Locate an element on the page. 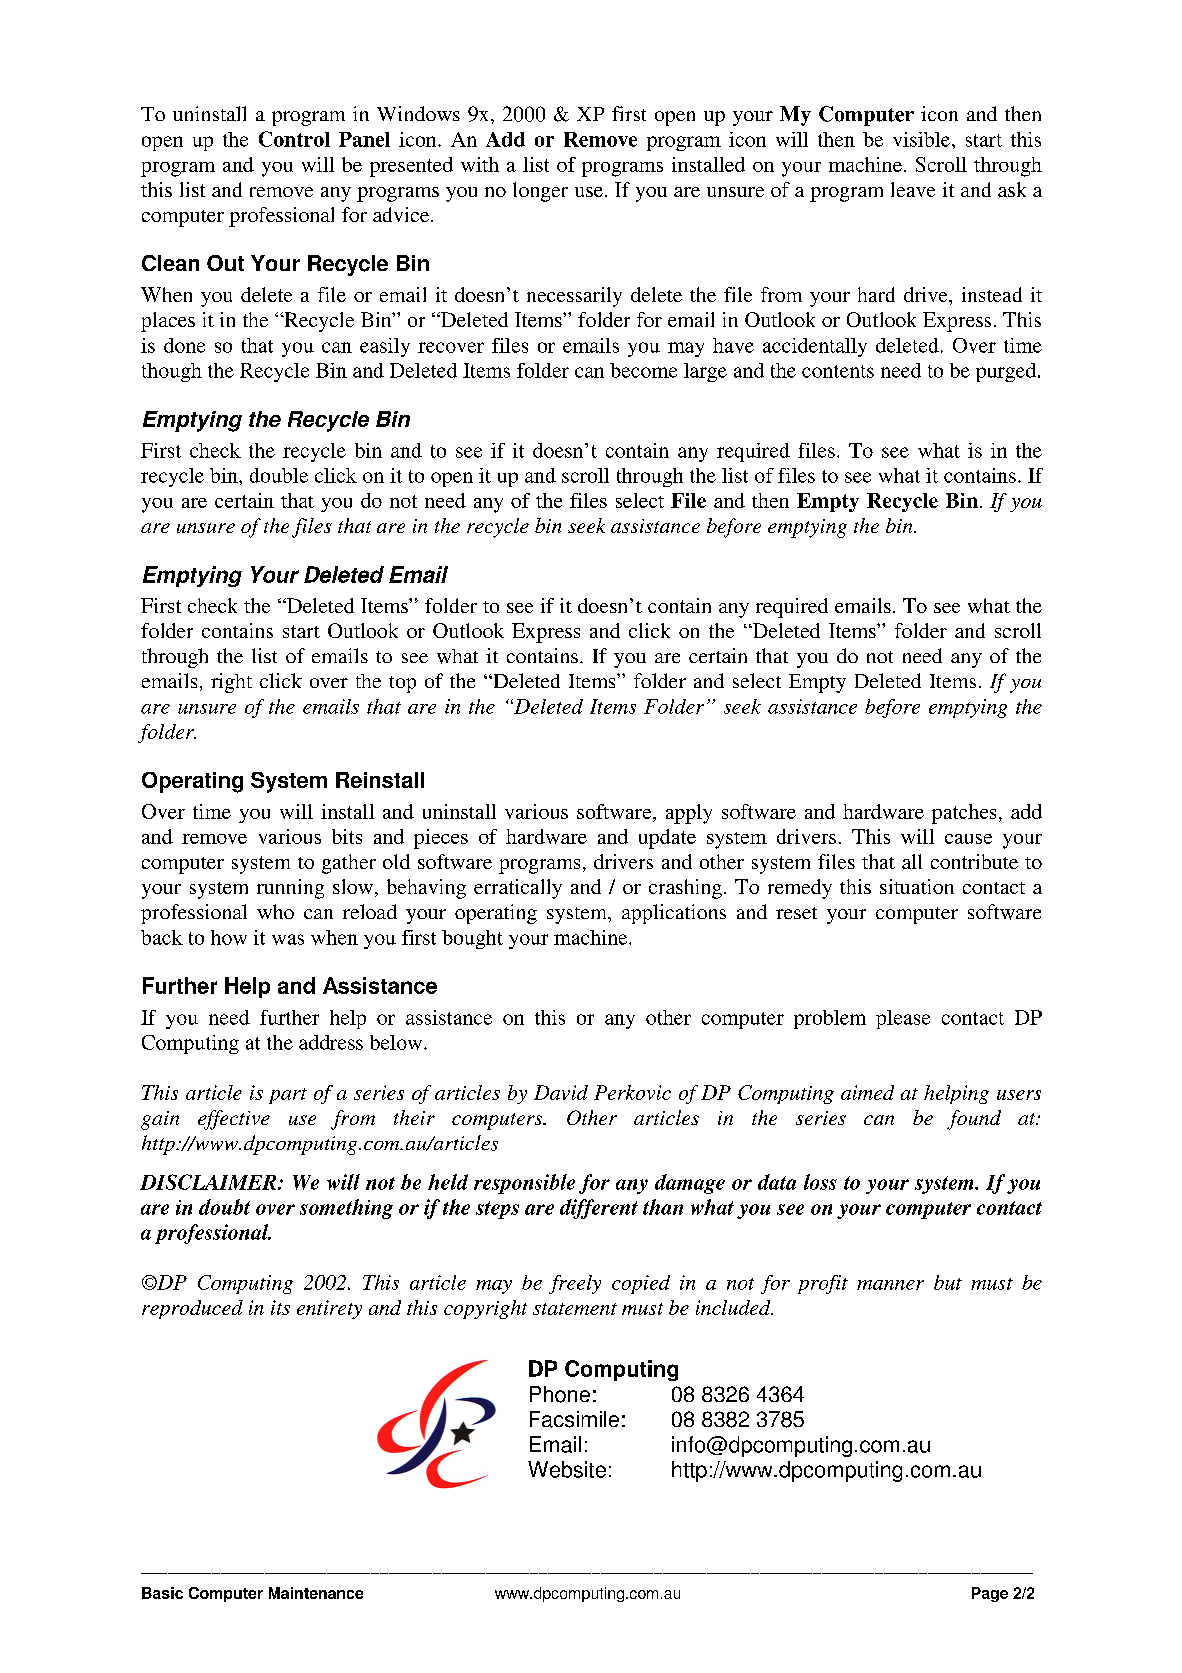 The image size is (1182, 1673). top is located at coordinates (402, 684).
